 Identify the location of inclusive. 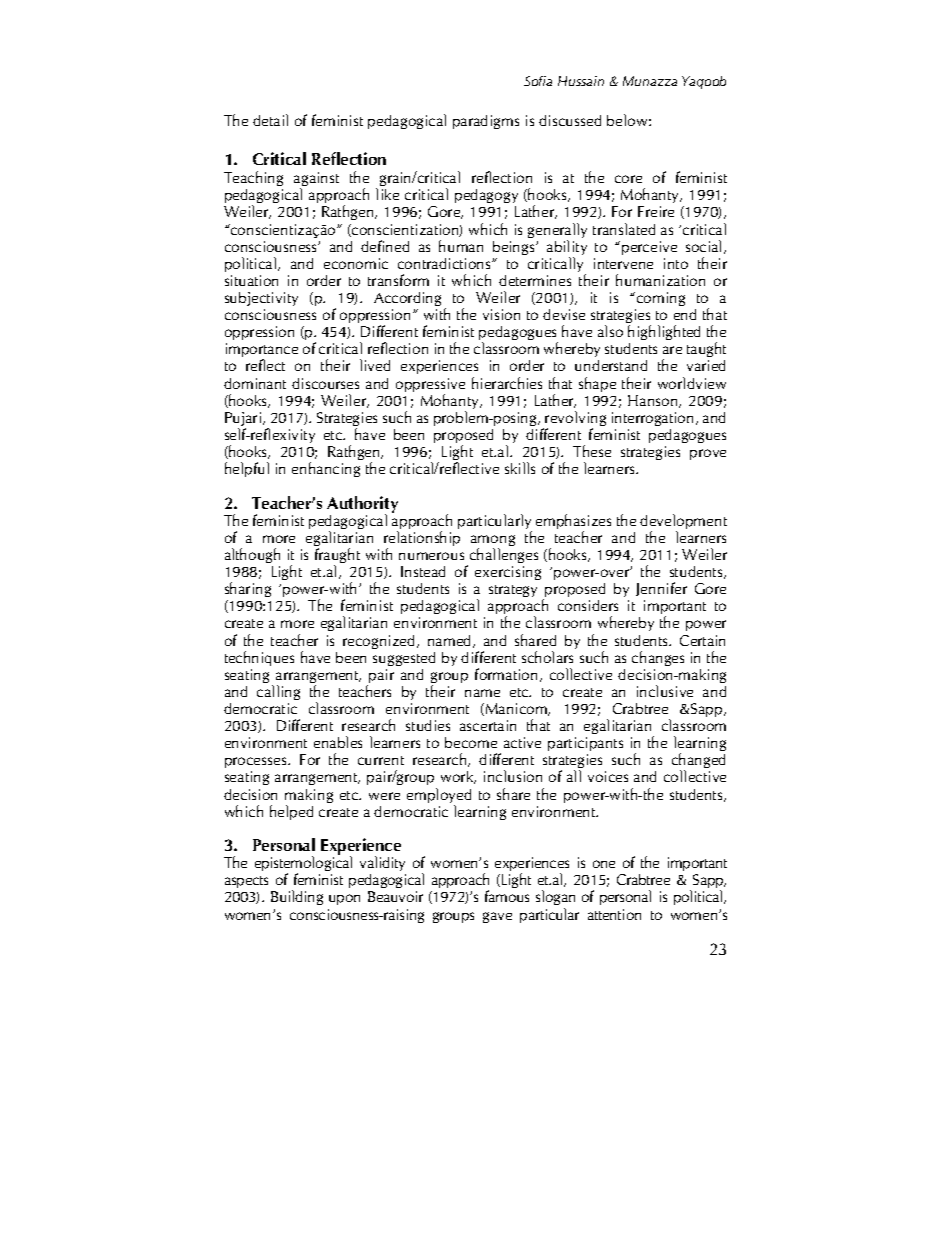
(665, 691).
